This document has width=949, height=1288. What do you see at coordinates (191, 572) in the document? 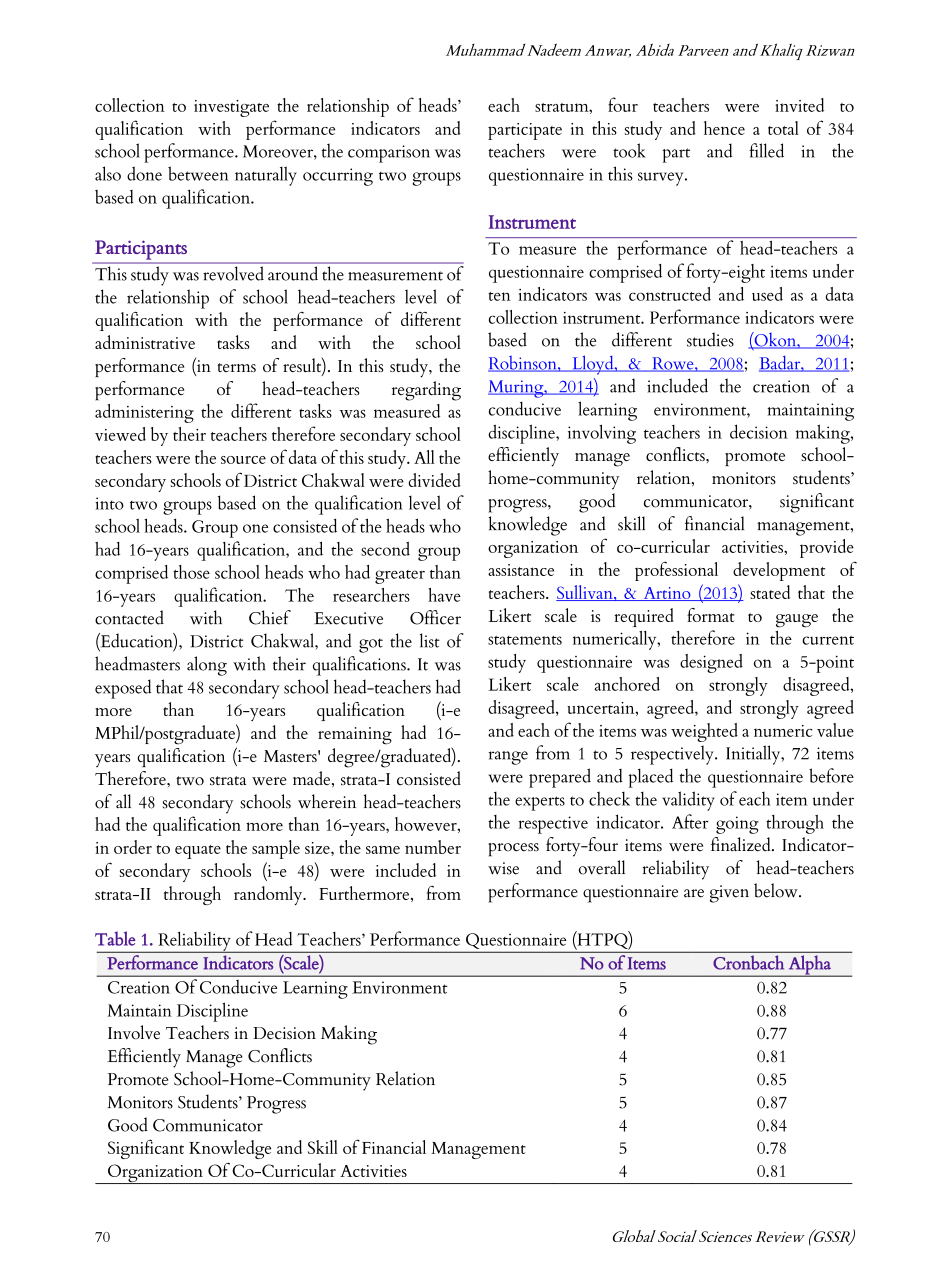
I see `those` at bounding box center [191, 572].
